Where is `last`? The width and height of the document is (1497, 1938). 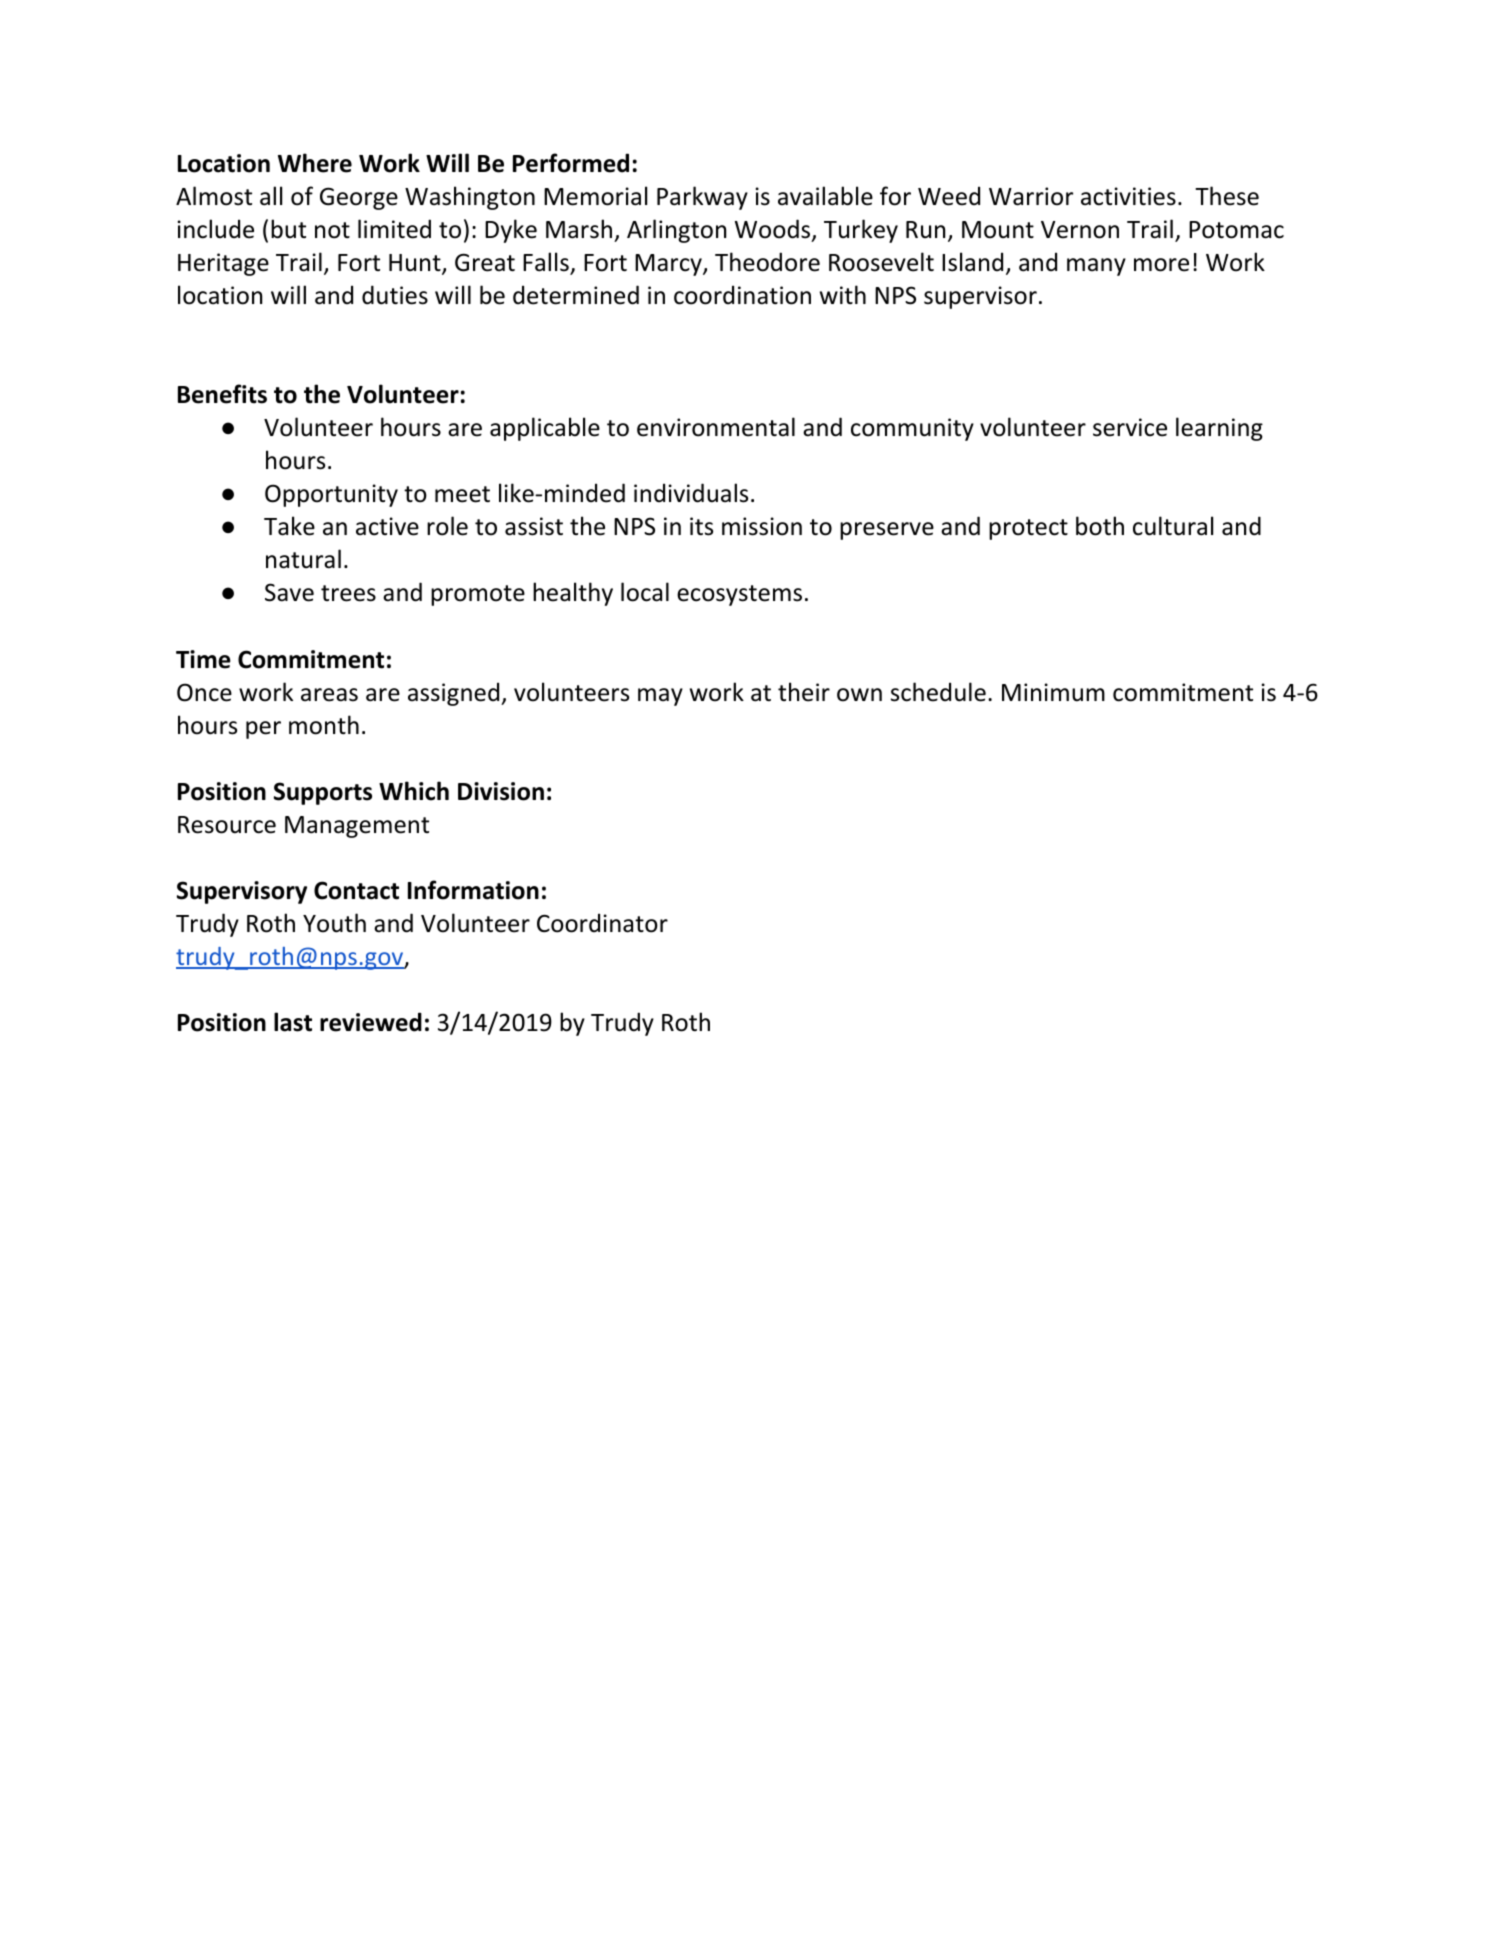
last is located at coordinates (293, 1022).
